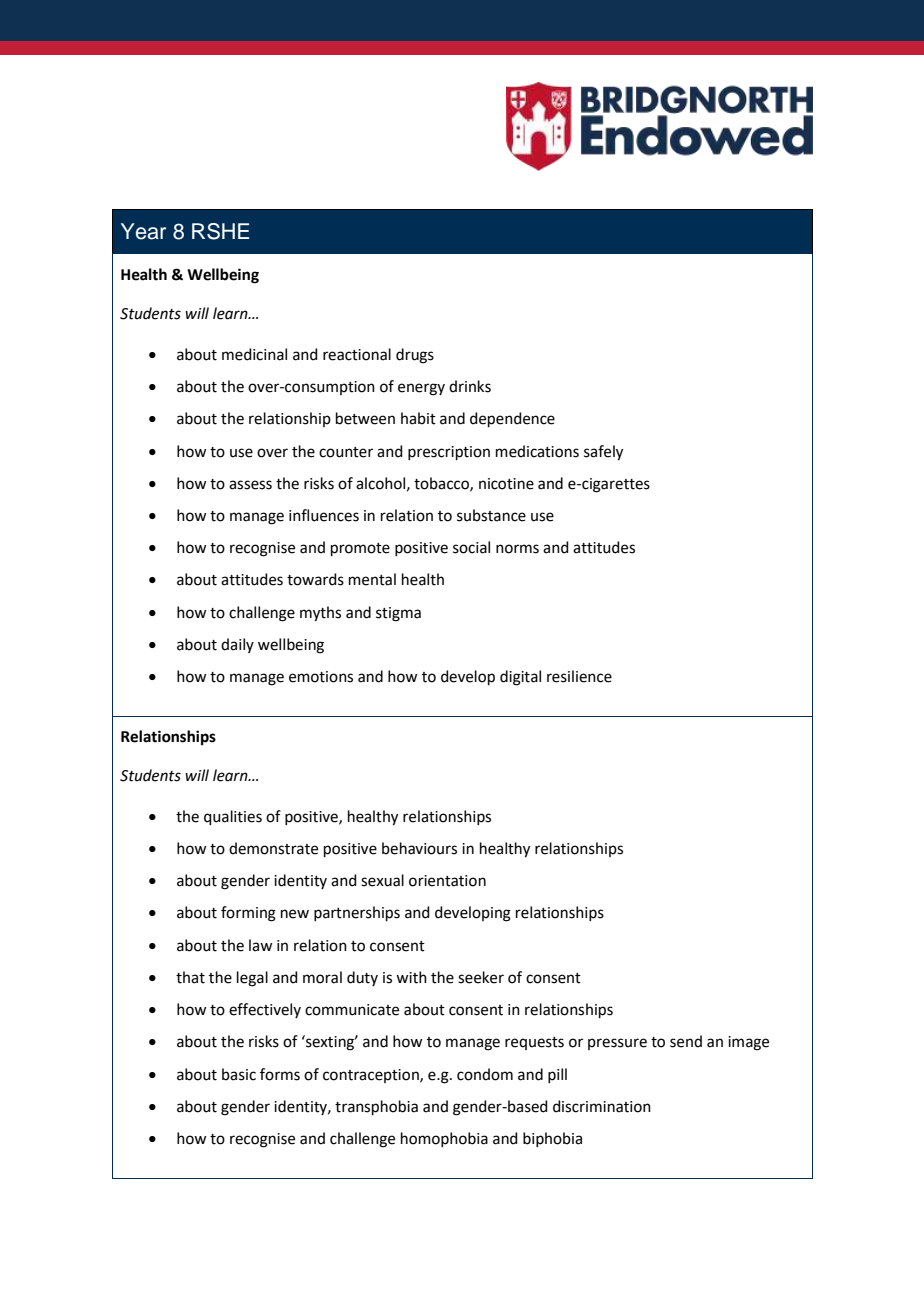 This page has width=924, height=1308. What do you see at coordinates (239, 1074) in the page?
I see `basic` at bounding box center [239, 1074].
